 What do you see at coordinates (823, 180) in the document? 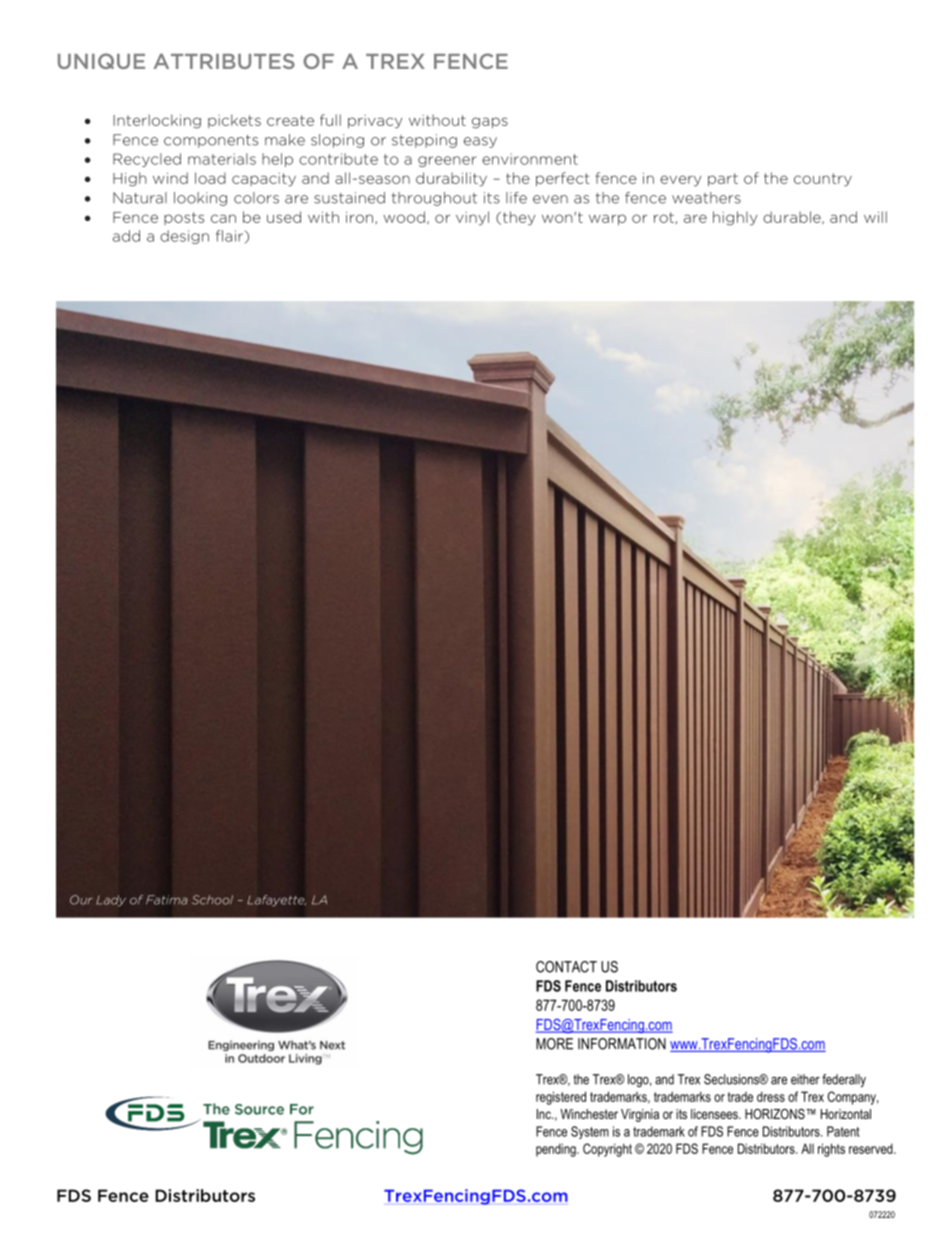
I see `country` at bounding box center [823, 180].
